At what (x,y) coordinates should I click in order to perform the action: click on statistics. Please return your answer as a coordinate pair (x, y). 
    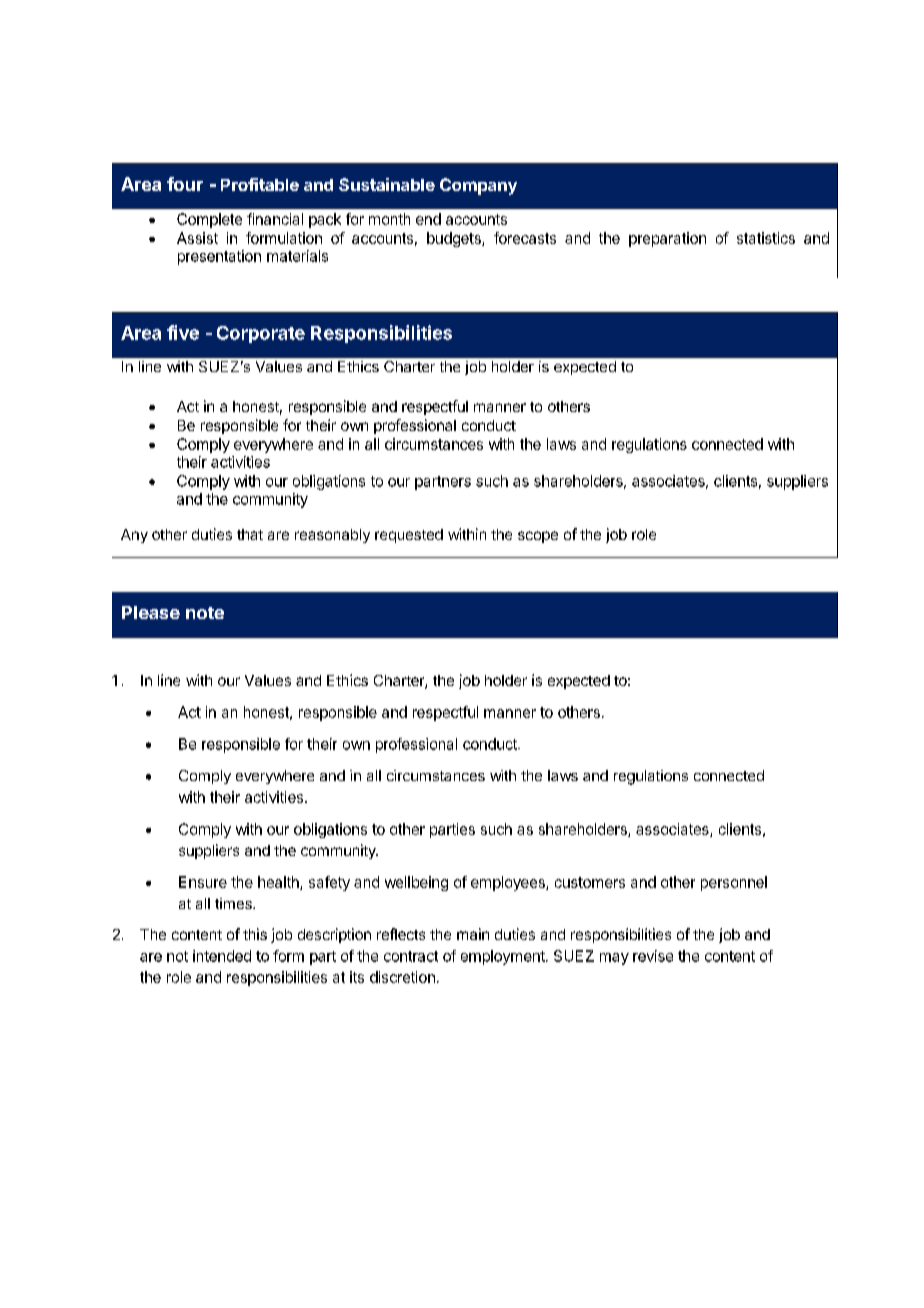
    Looking at the image, I should click on (766, 238).
